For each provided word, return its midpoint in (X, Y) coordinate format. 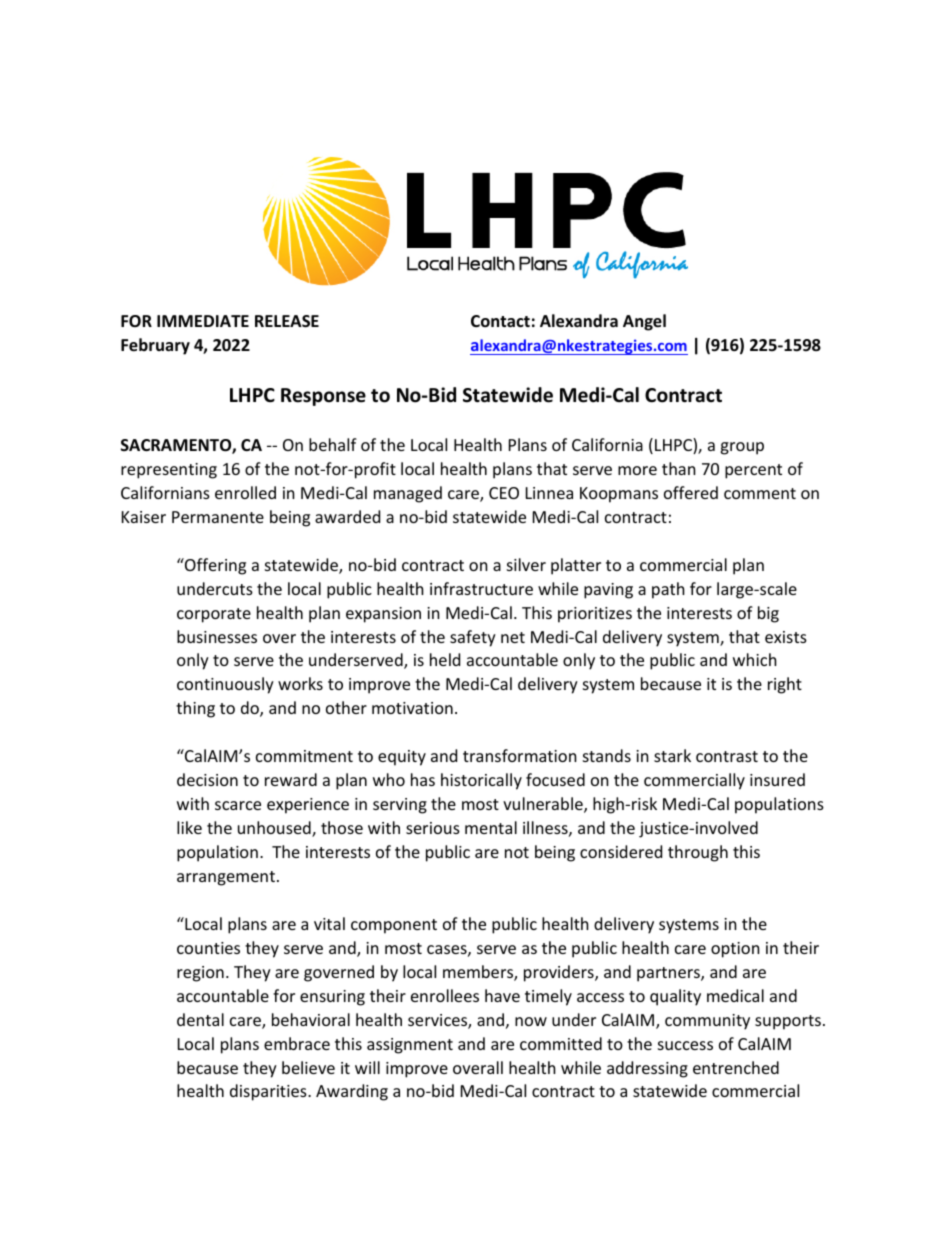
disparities (269, 1092)
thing (195, 709)
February (155, 346)
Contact (500, 321)
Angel (644, 322)
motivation (412, 708)
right (785, 685)
